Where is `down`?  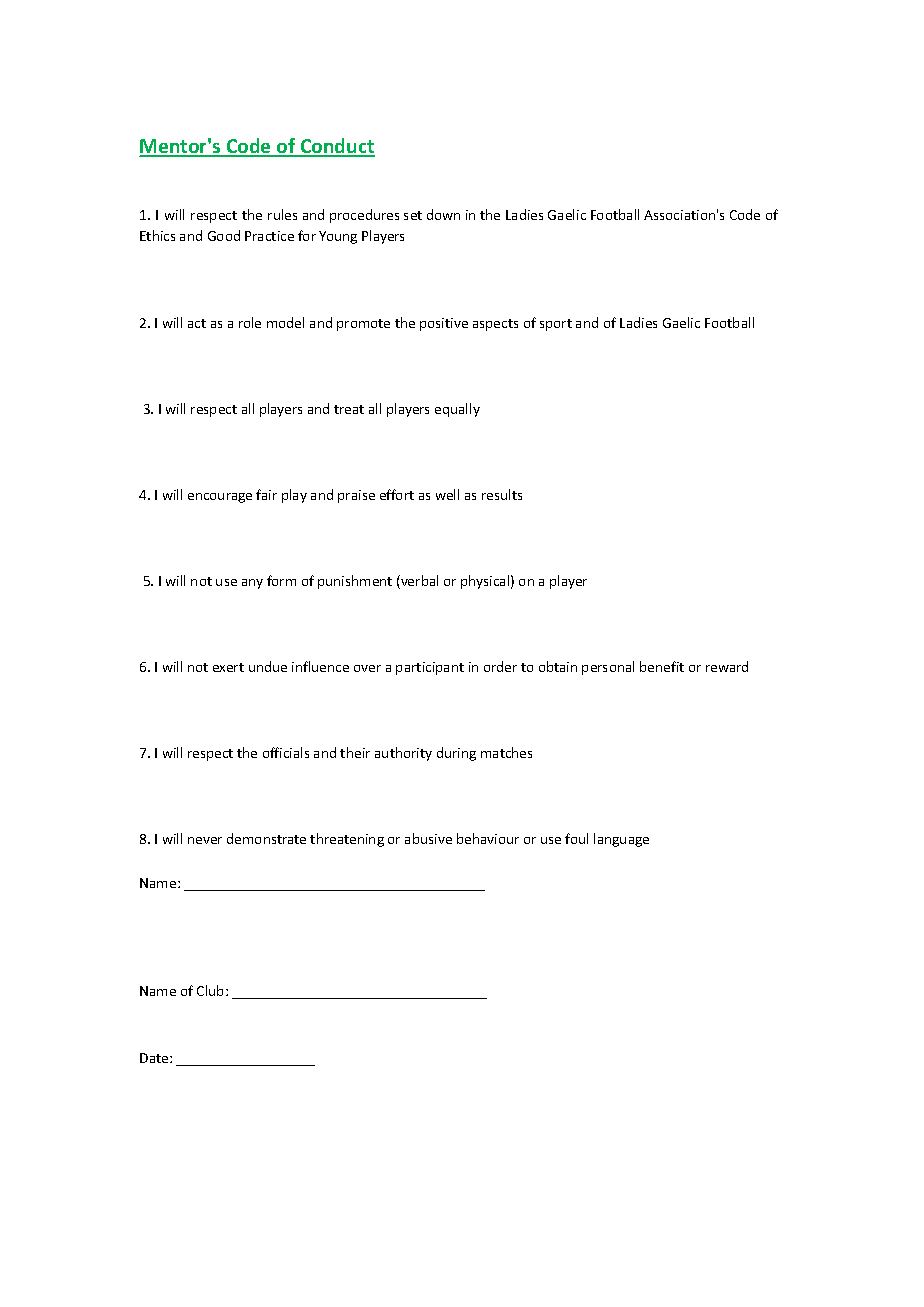 down is located at coordinates (443, 214).
